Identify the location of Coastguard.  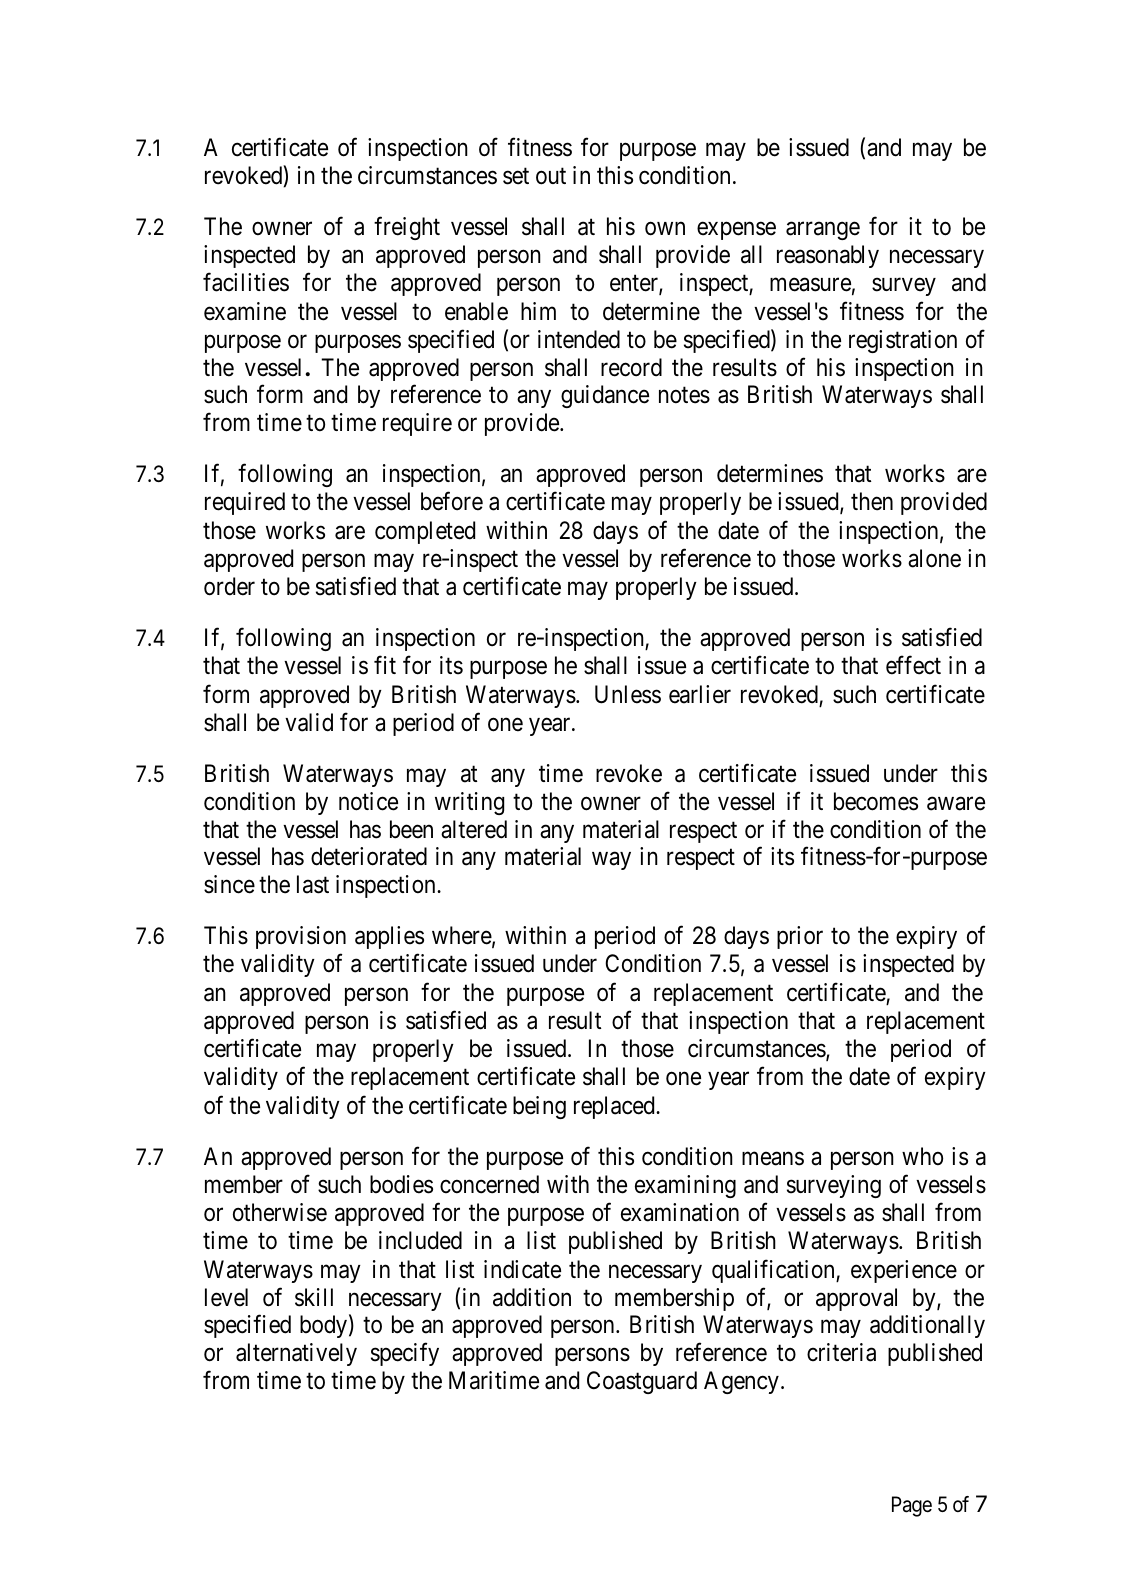
(642, 1382).
